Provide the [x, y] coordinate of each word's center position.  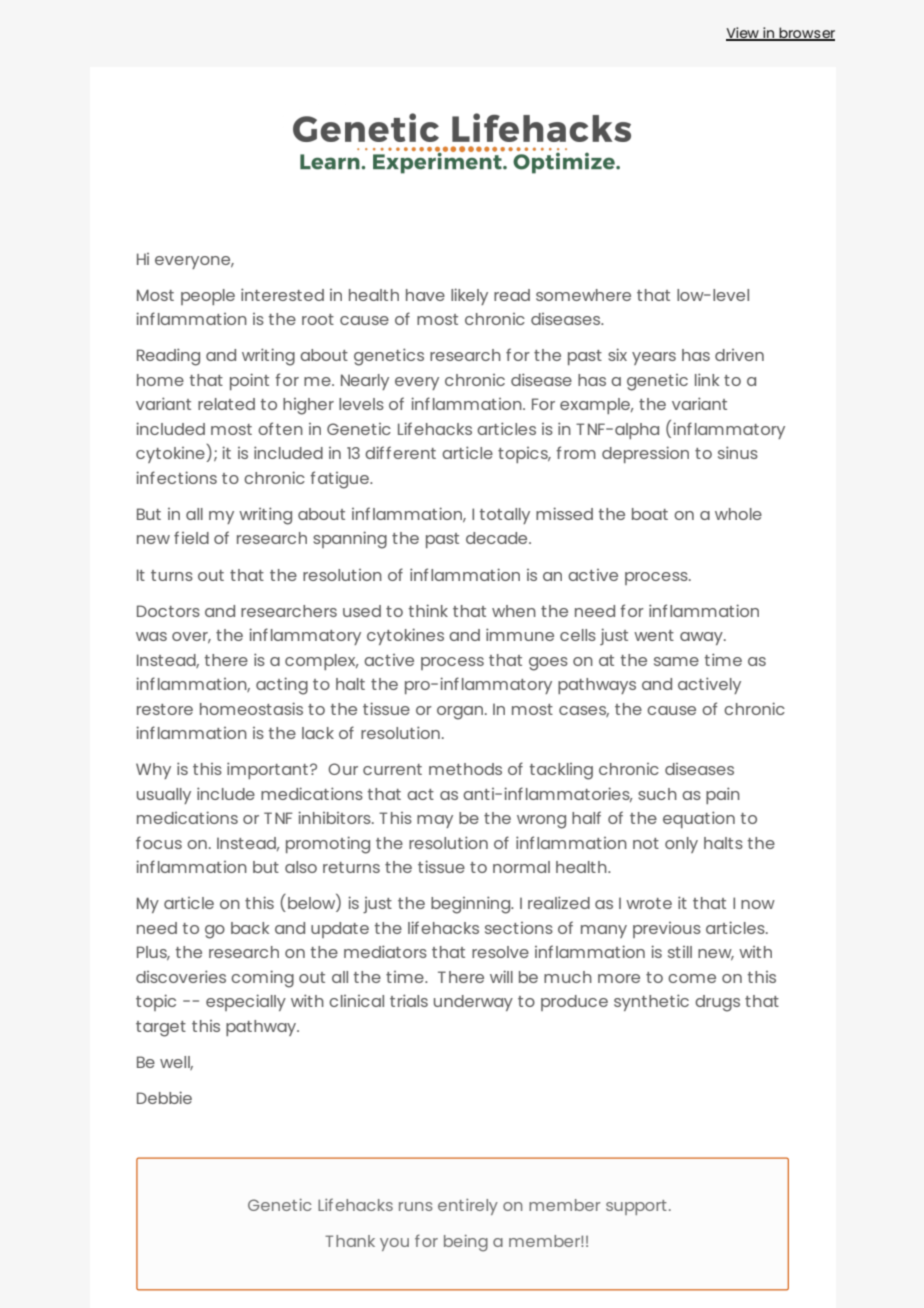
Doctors [168, 611]
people [208, 297]
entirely [468, 1207]
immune [520, 634]
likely [469, 296]
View [743, 34]
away [702, 638]
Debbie [164, 1097]
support [636, 1207]
